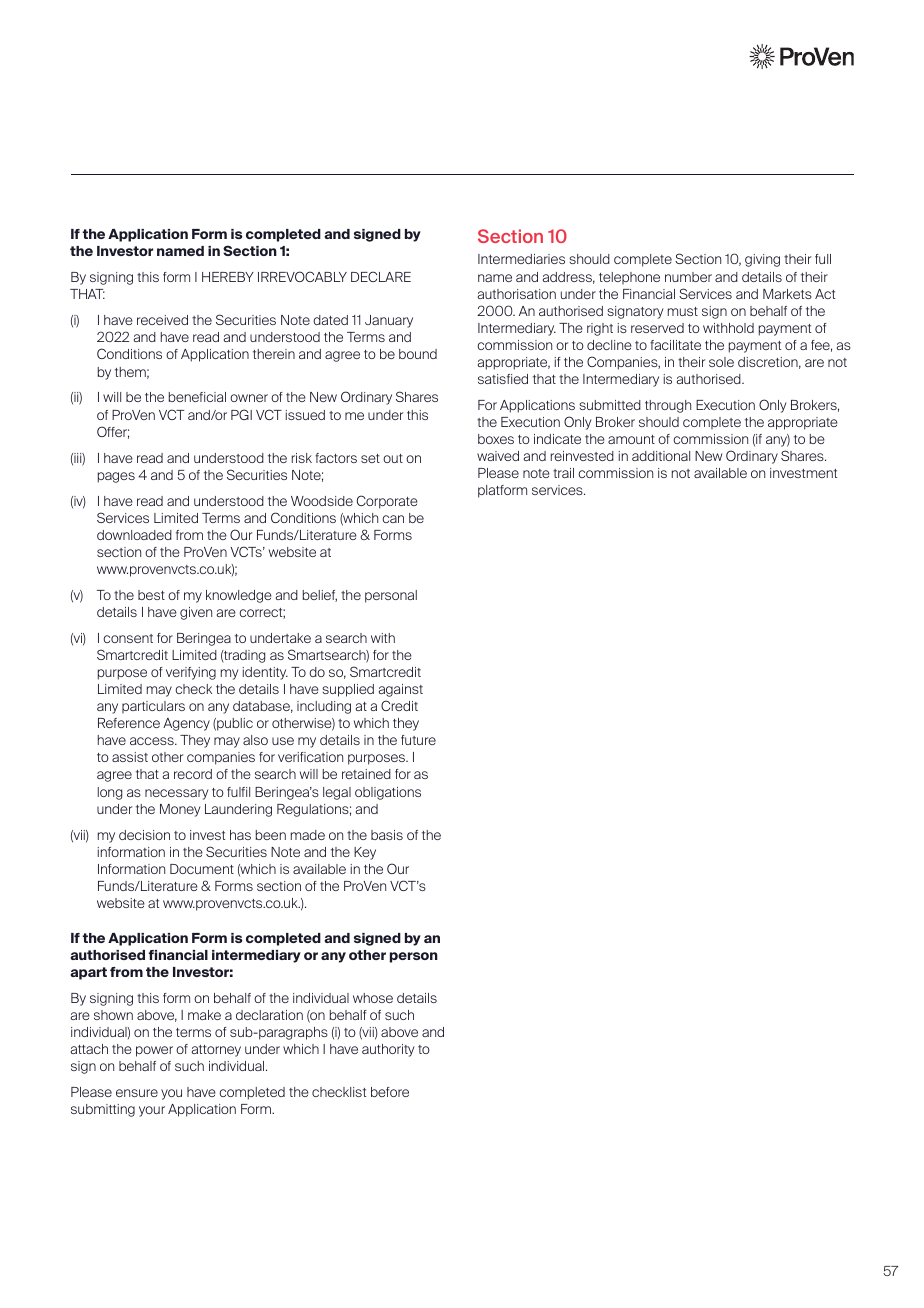 The height and width of the screenshot is (1308, 924). What do you see at coordinates (390, 1092) in the screenshot?
I see `before` at bounding box center [390, 1092].
